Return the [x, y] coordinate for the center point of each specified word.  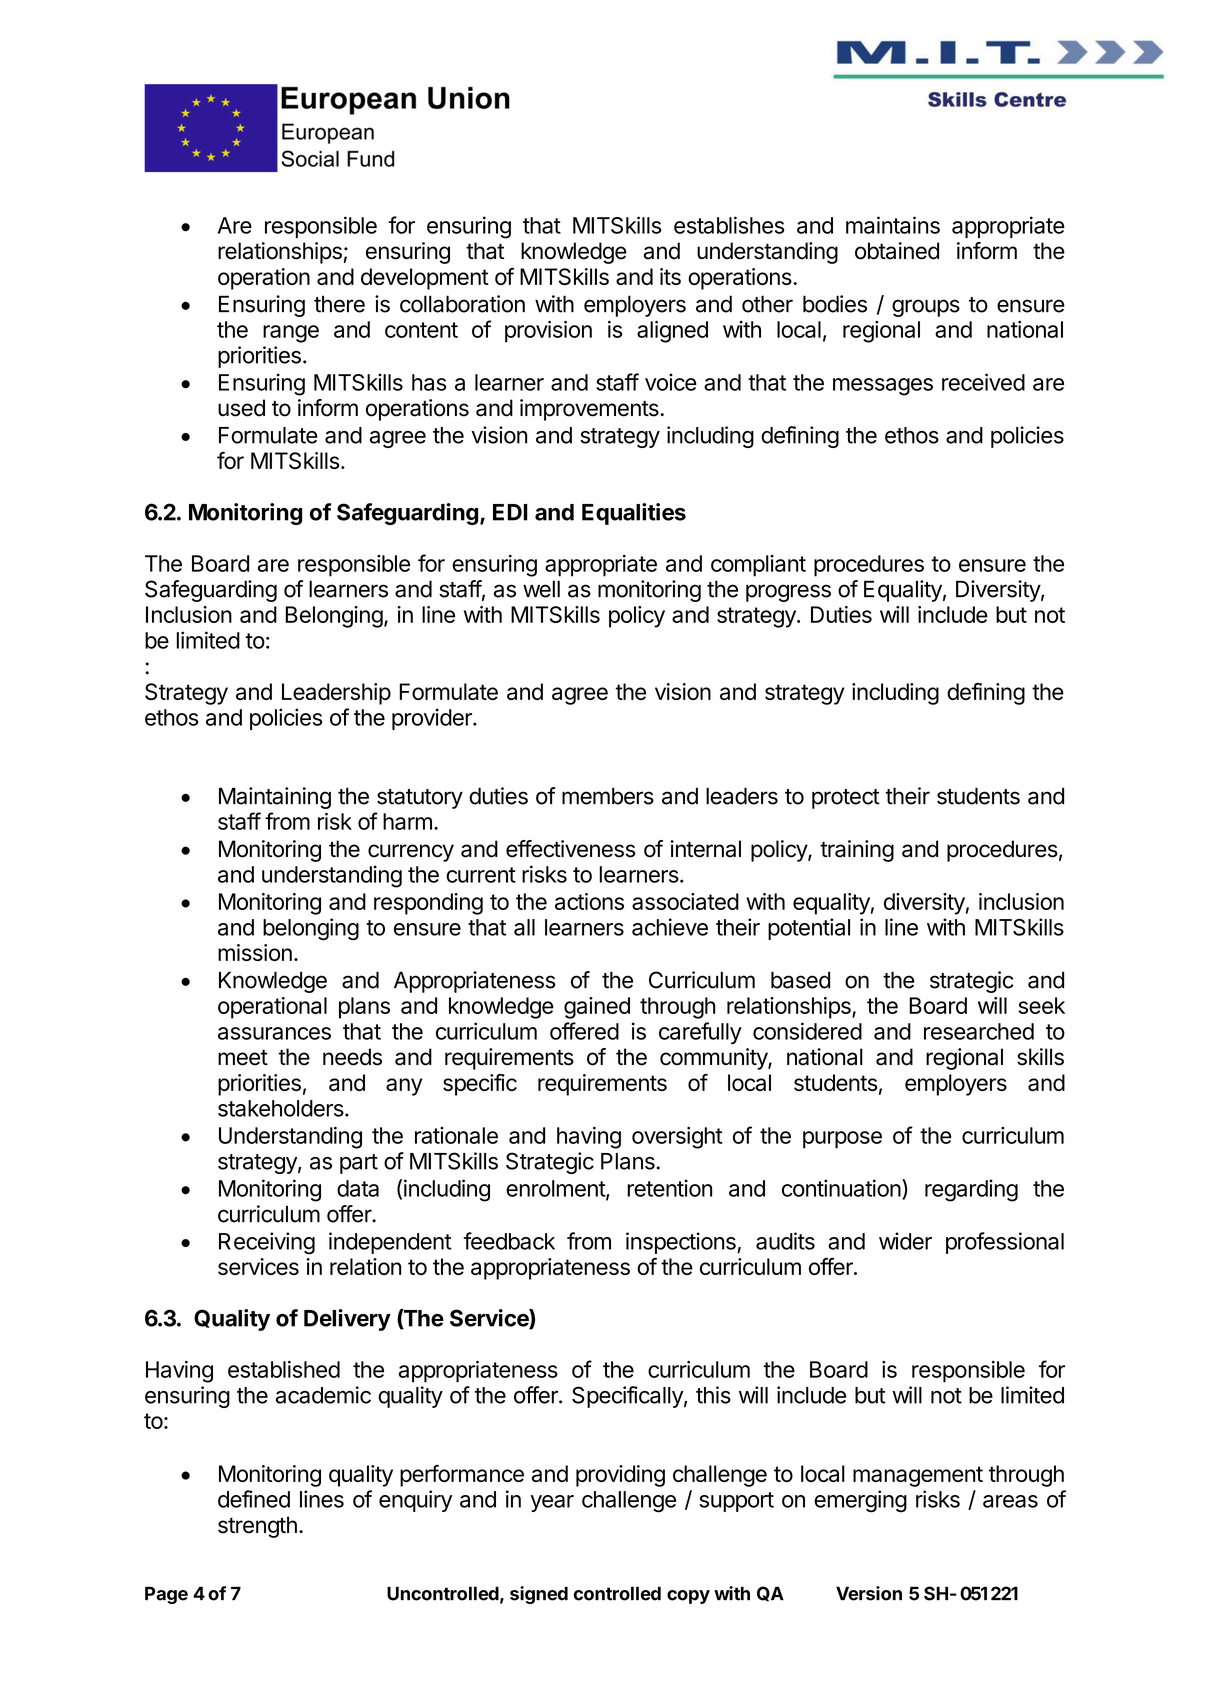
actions [589, 901]
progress [788, 593]
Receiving [267, 1243]
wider [905, 1241]
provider [433, 719]
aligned [672, 332]
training [857, 851]
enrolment [556, 1189]
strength [257, 1527]
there [339, 304]
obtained [897, 251]
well [541, 589]
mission [255, 952]
